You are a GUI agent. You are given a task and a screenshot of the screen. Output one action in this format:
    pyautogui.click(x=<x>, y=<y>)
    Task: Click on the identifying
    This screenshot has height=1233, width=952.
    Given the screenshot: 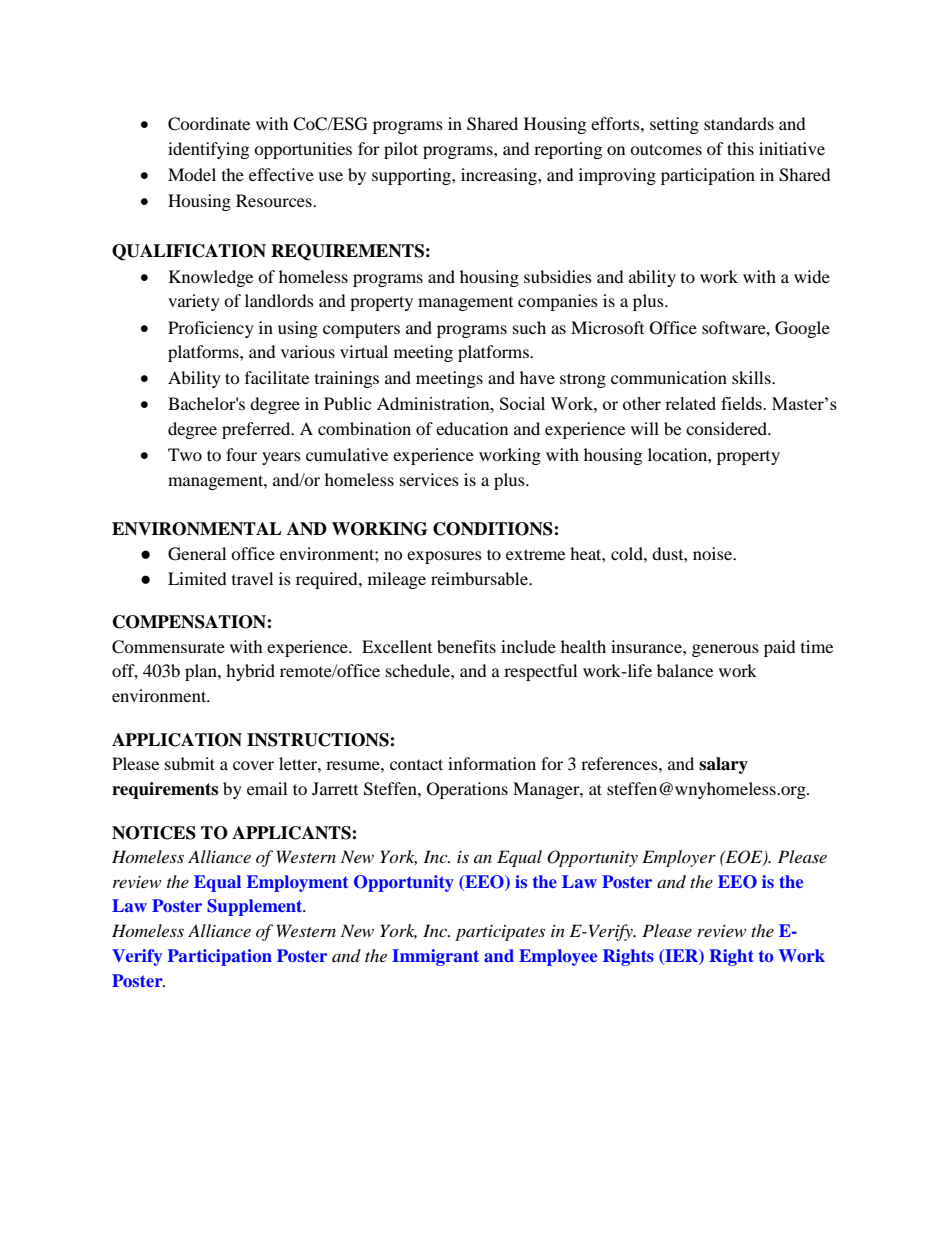 What is the action you would take?
    pyautogui.click(x=208, y=150)
